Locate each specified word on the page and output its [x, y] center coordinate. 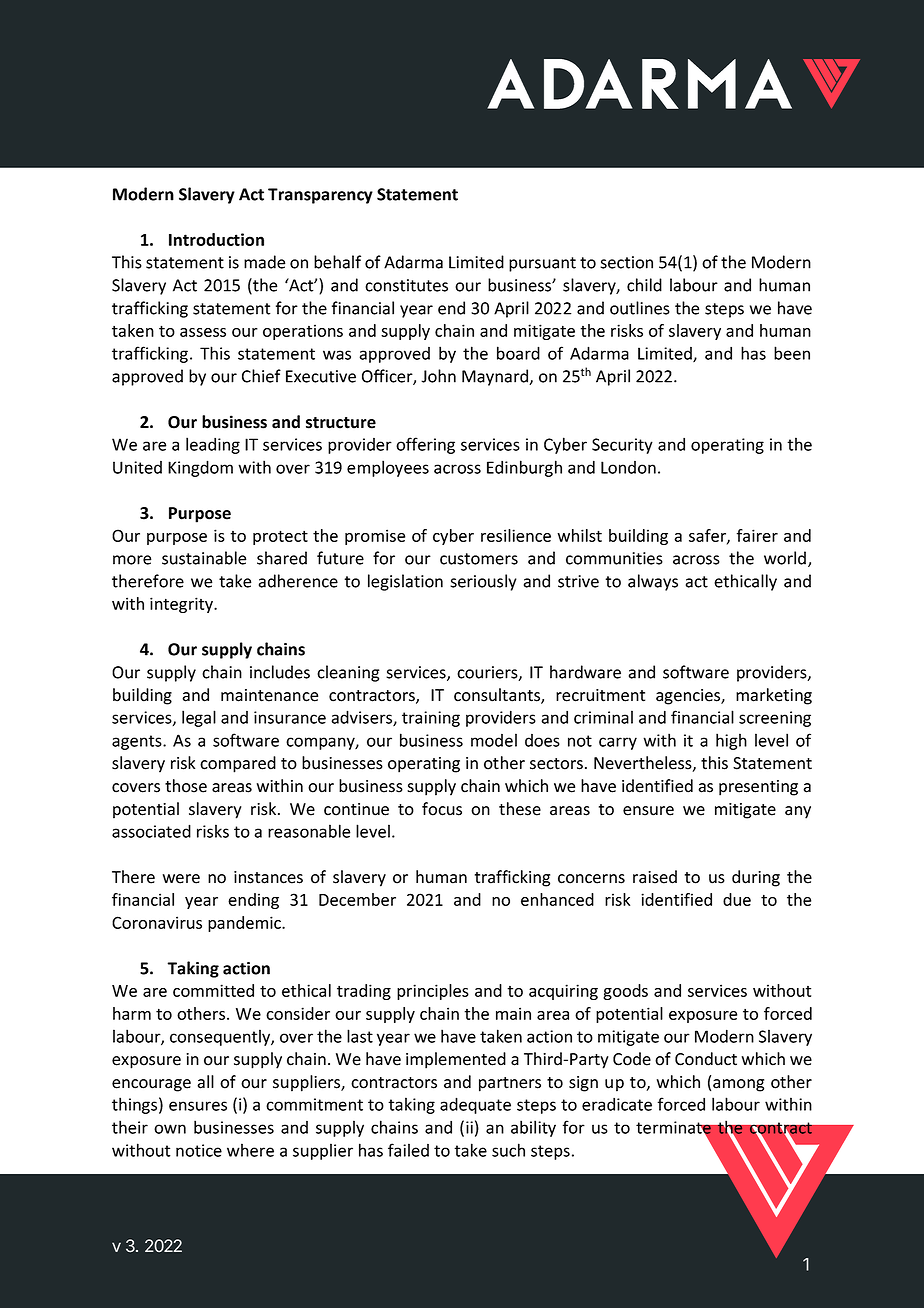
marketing [774, 696]
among [738, 1085]
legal [199, 718]
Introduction [216, 239]
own [170, 1129]
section [626, 262]
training [431, 719]
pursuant [542, 264]
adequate [475, 1105]
